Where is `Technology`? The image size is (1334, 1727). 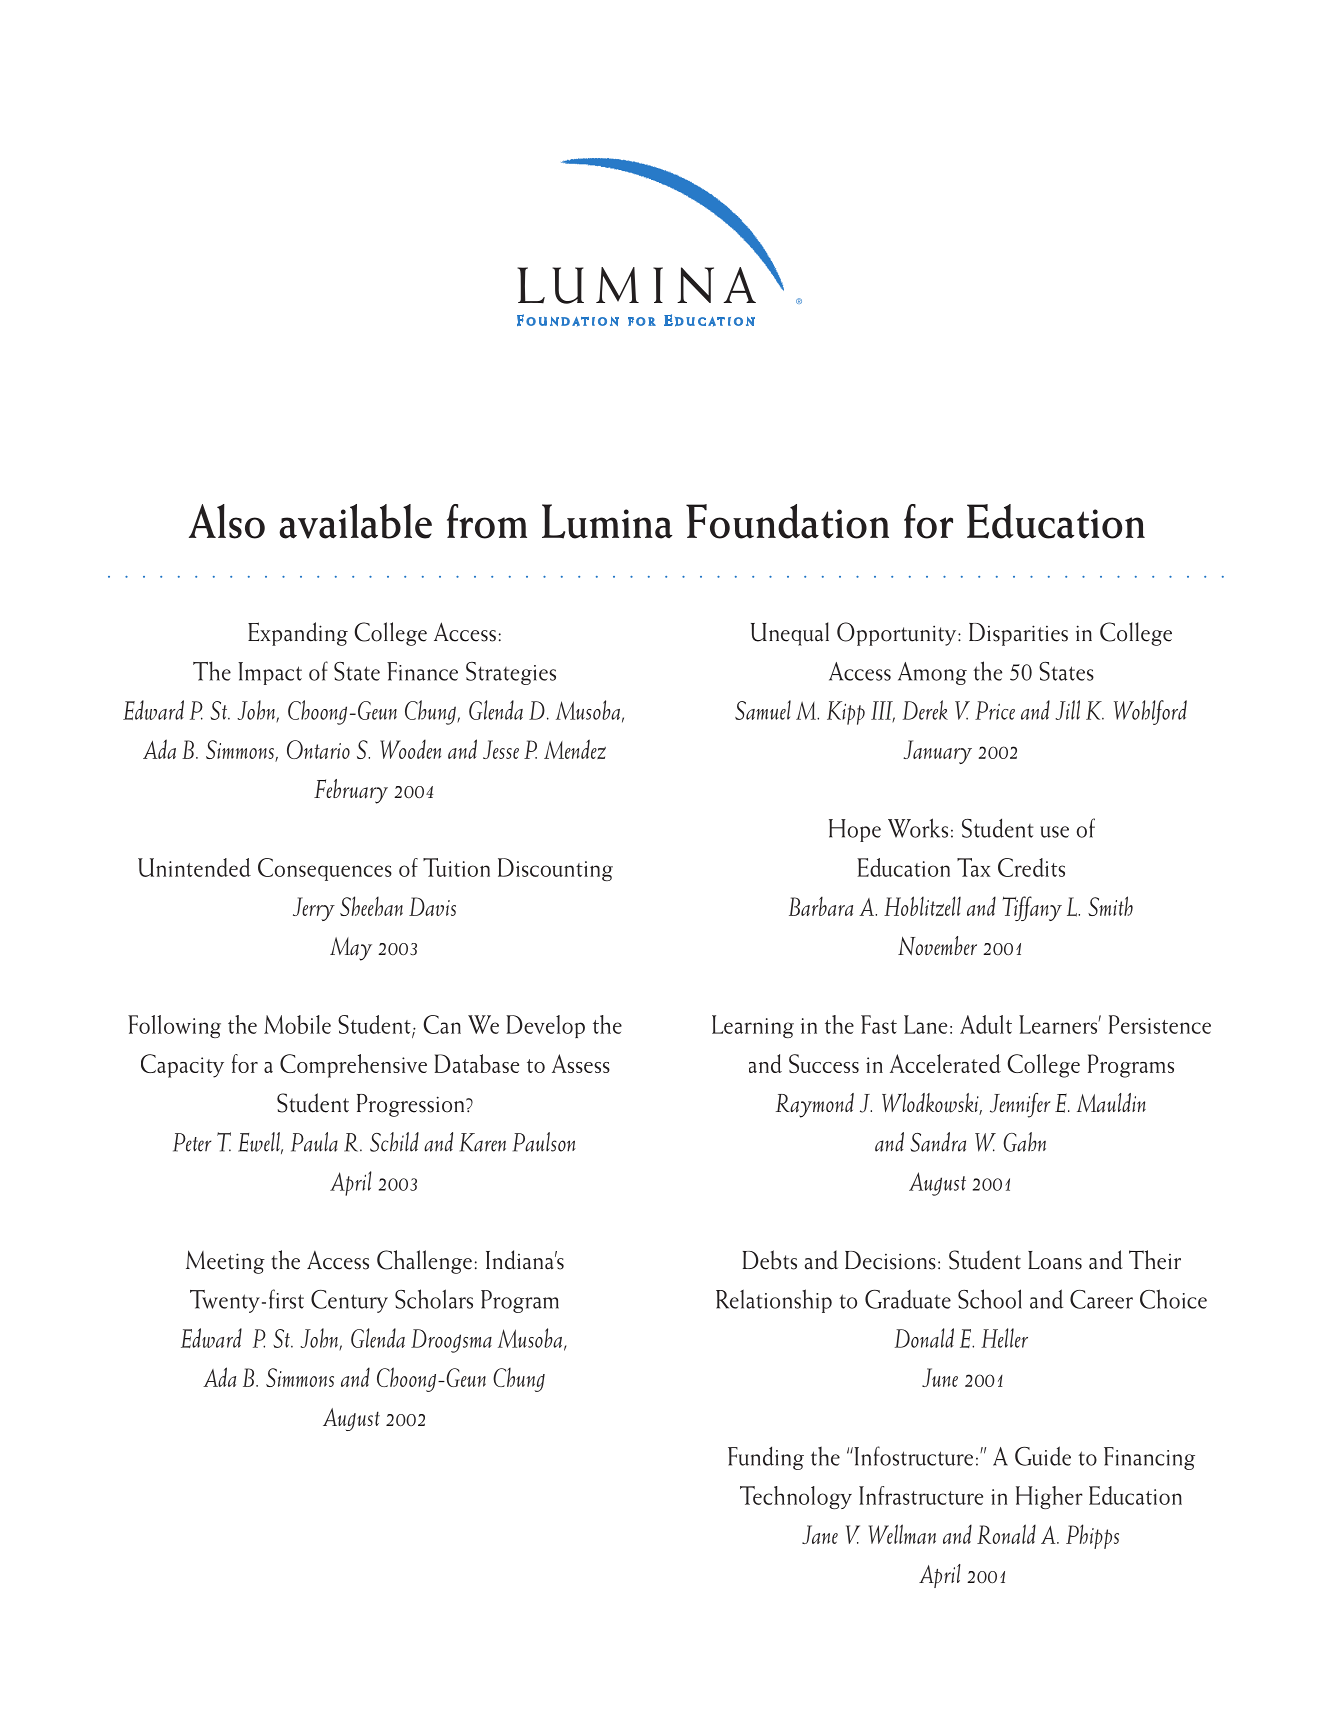
Technology is located at coordinates (796, 1497).
